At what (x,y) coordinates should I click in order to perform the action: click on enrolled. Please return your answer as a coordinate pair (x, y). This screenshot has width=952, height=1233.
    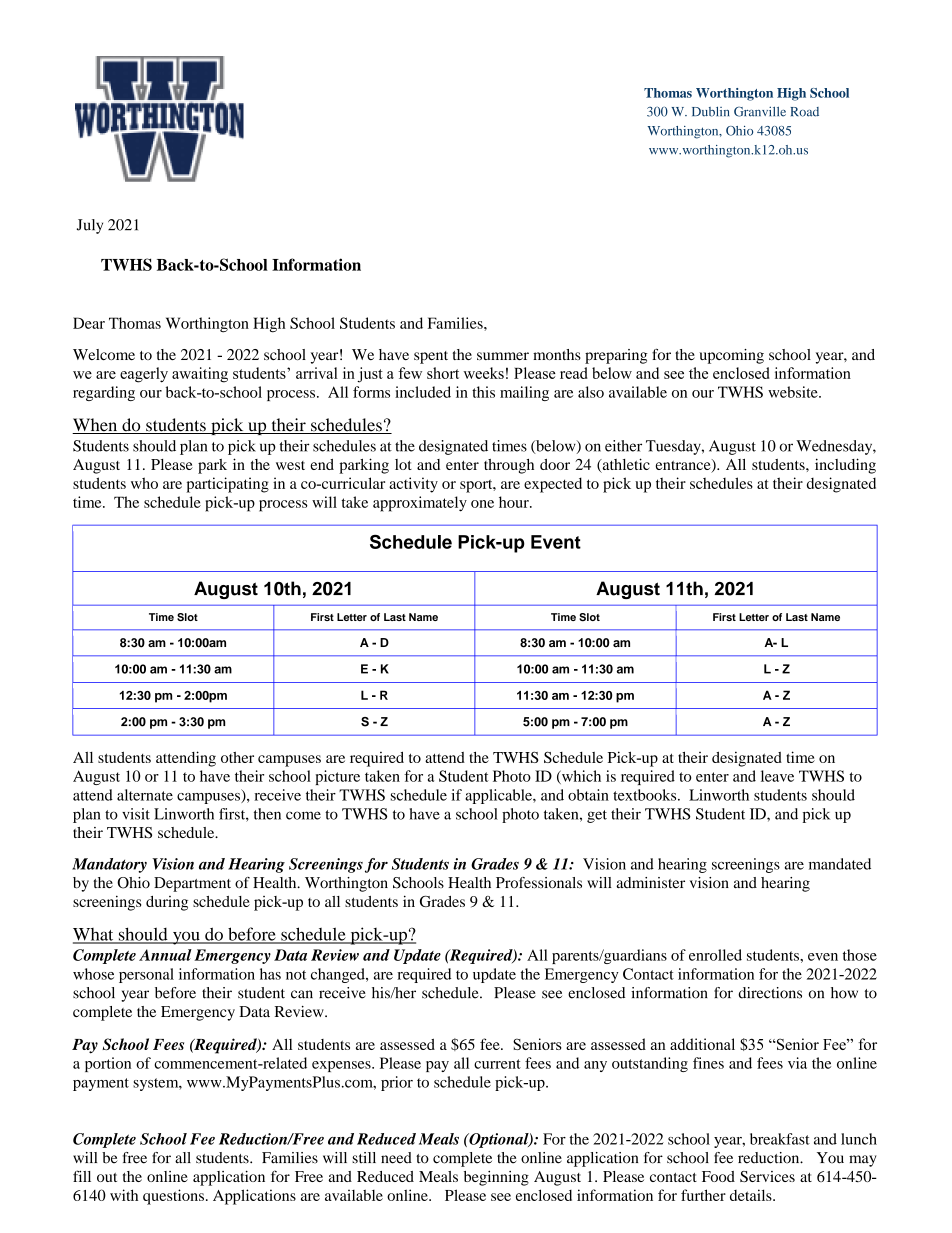
    Looking at the image, I should click on (715, 955).
